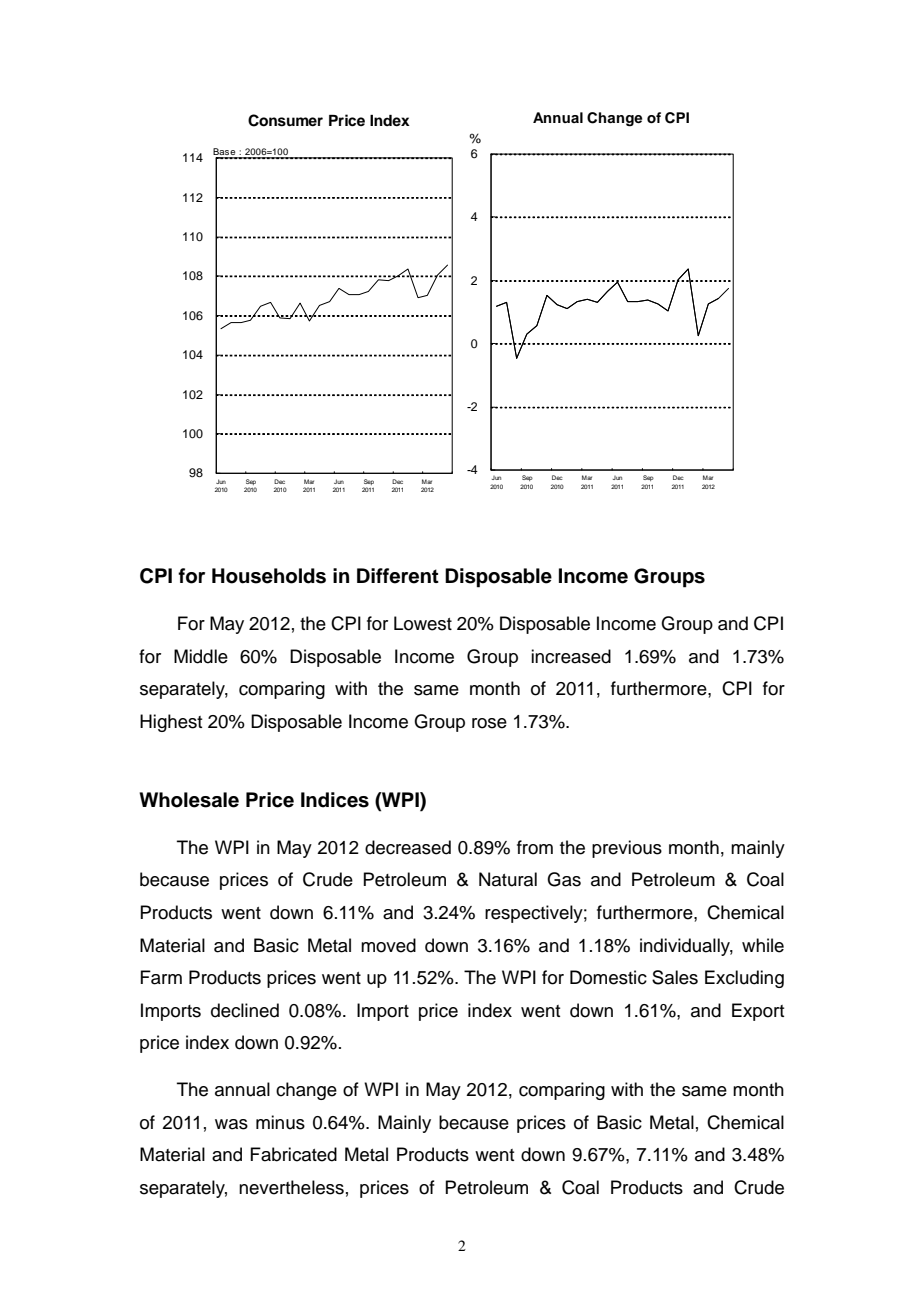 The height and width of the screenshot is (1308, 924). Describe the element at coordinates (293, 1154) in the screenshot. I see `Fabricated` at that location.
